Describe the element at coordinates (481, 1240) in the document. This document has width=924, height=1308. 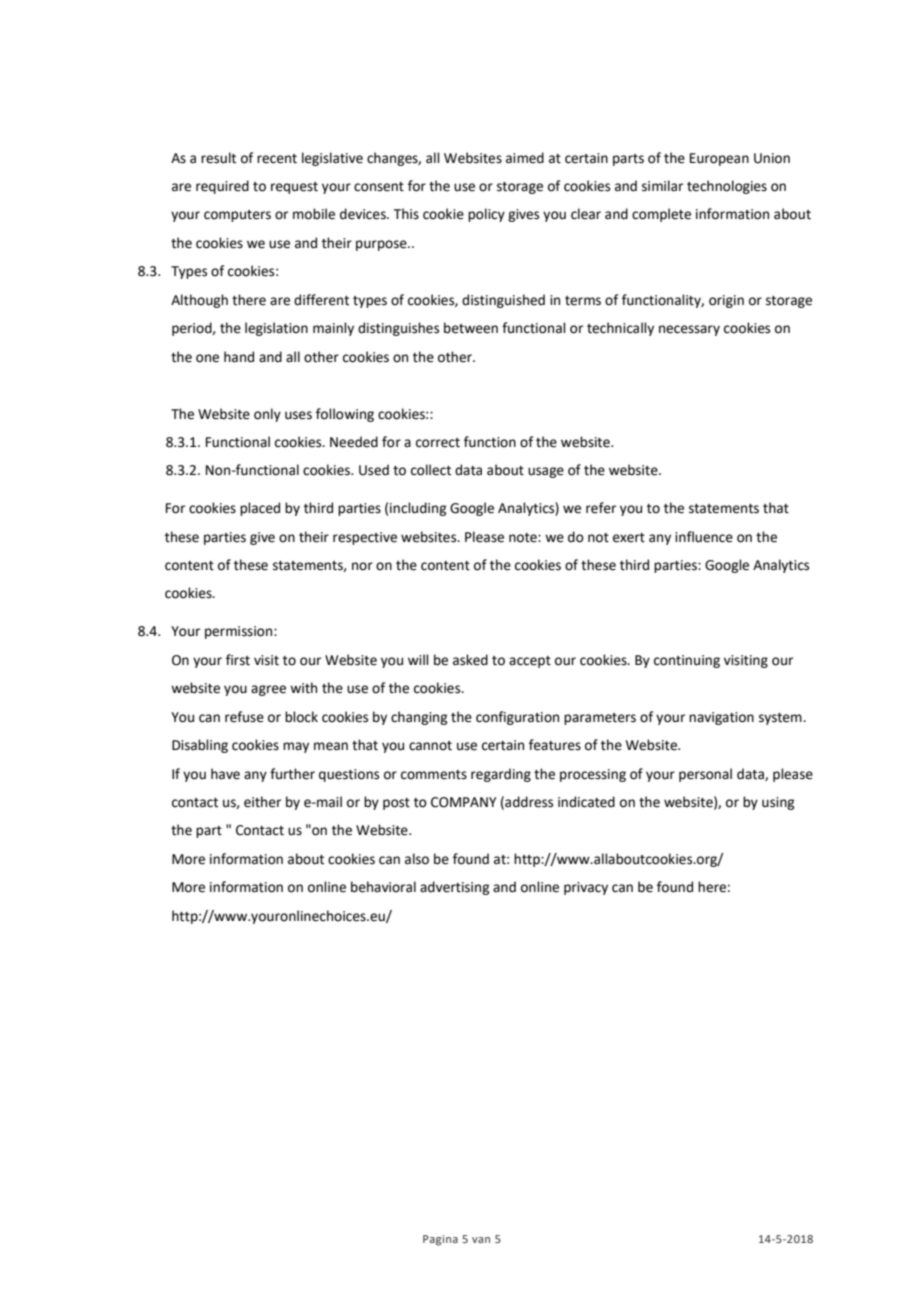
I see `van` at that location.
